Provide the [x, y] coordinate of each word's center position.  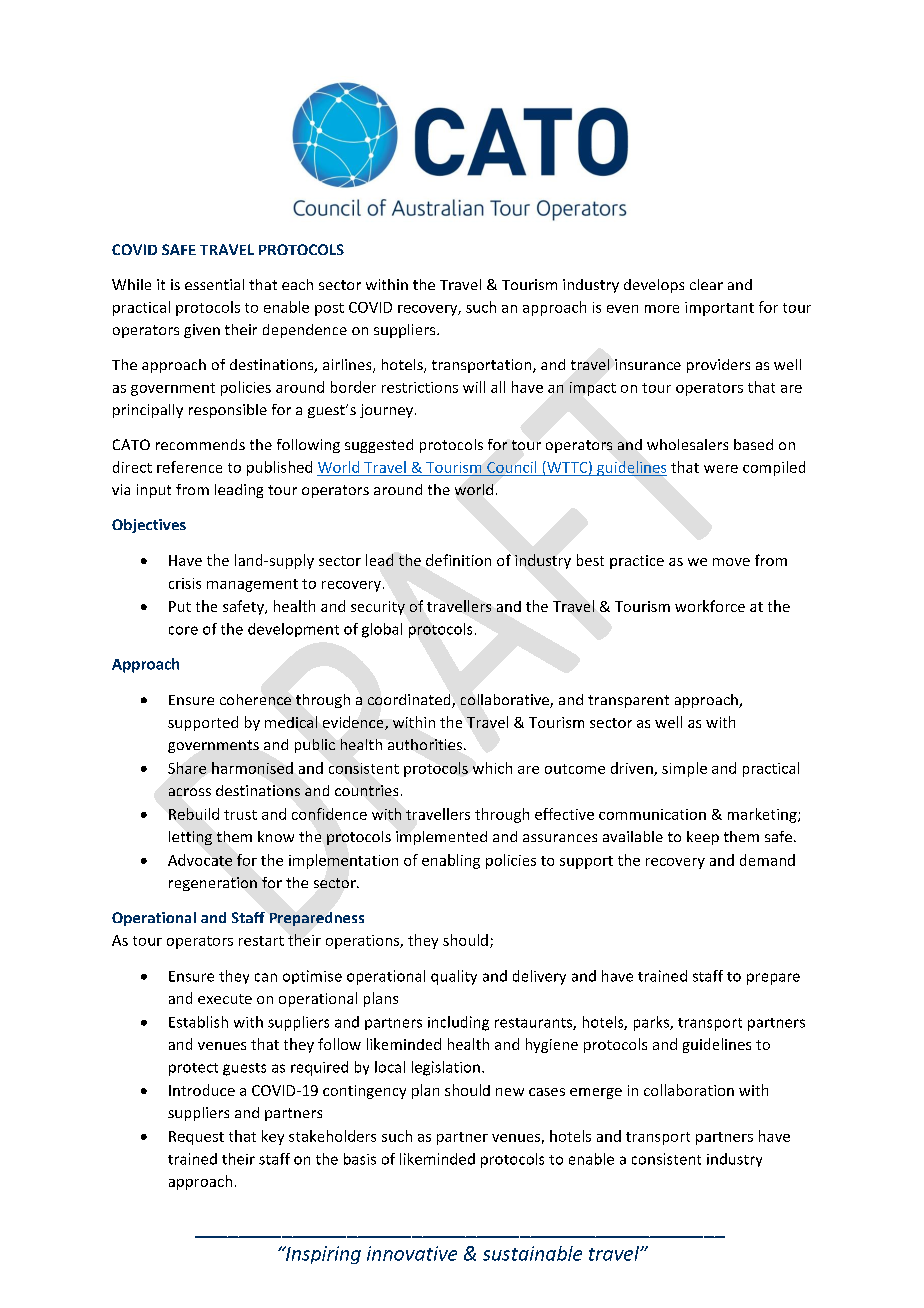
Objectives [149, 526]
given [202, 331]
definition [458, 560]
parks [652, 1023]
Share [187, 768]
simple [684, 769]
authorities [426, 744]
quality [454, 977]
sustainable [532, 1253]
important [719, 309]
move [731, 562]
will [474, 387]
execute [225, 999]
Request [196, 1138]
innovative [412, 1253]
